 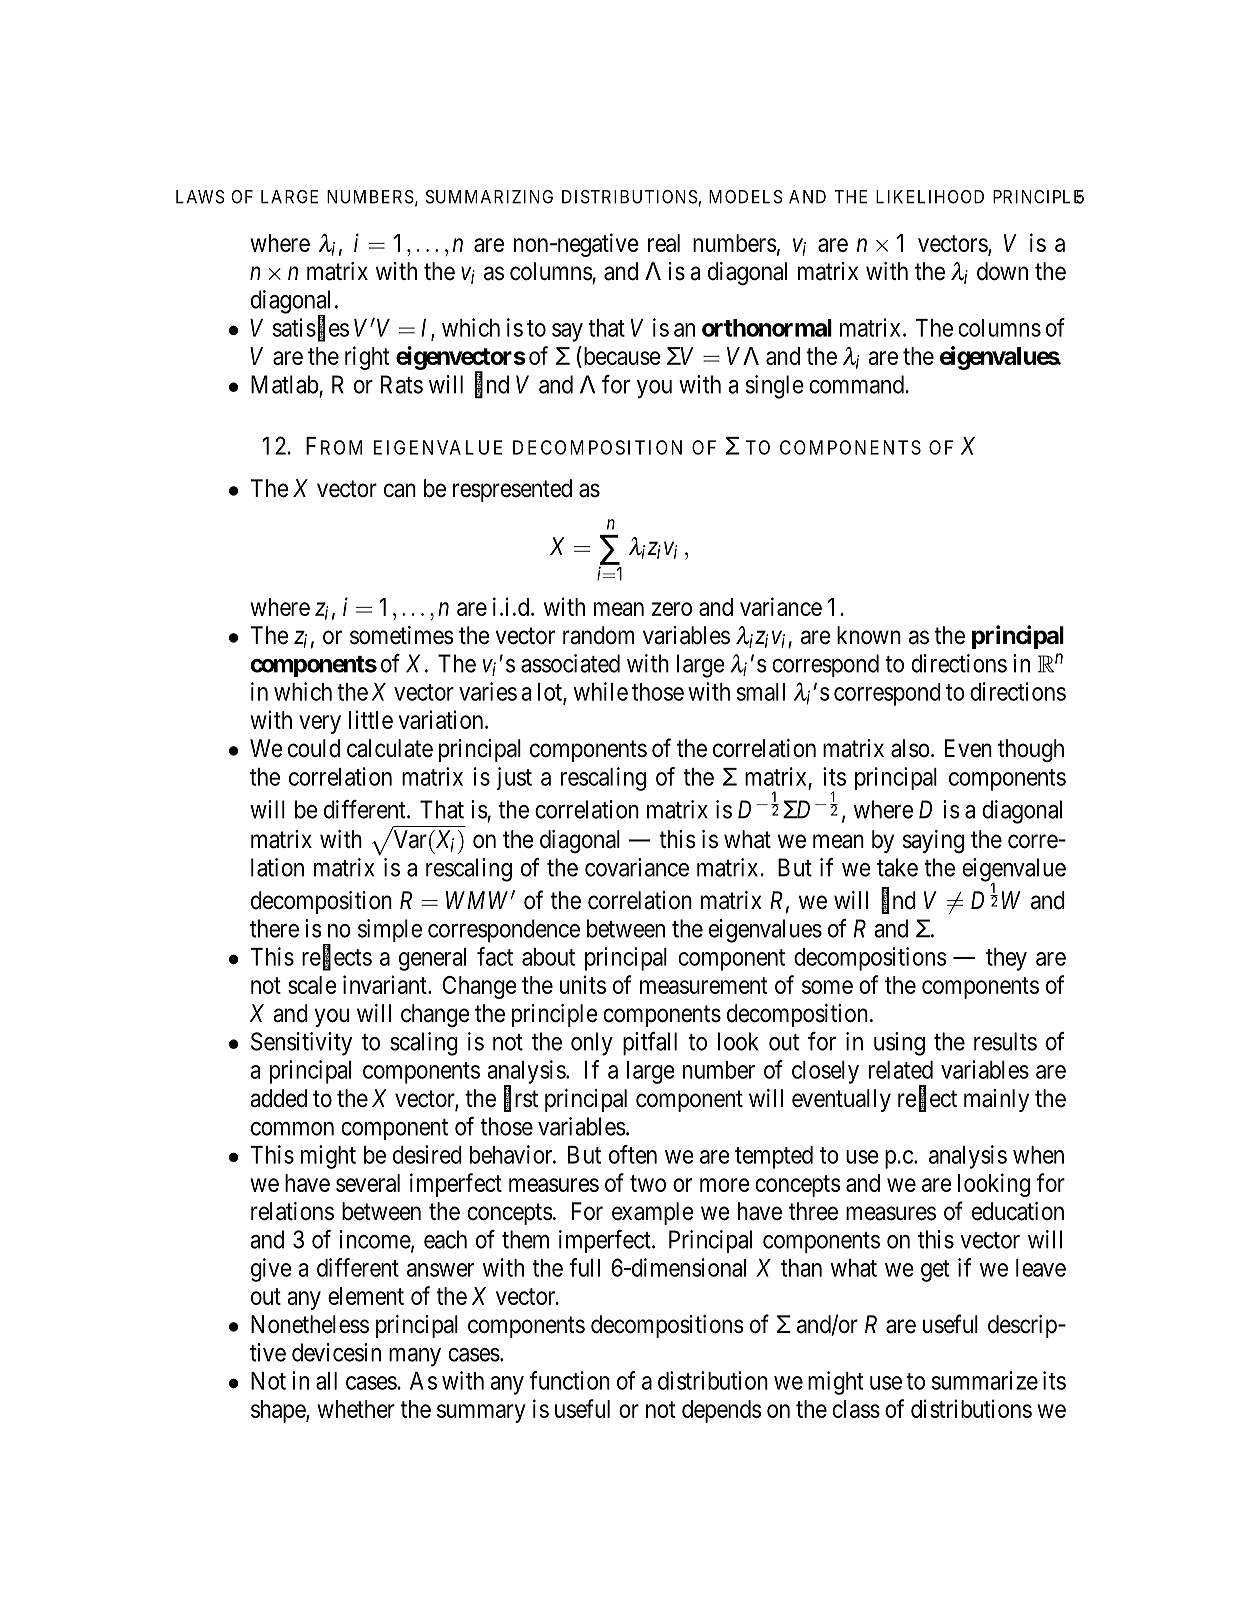 What do you see at coordinates (664, 243) in the screenshot?
I see `real` at bounding box center [664, 243].
